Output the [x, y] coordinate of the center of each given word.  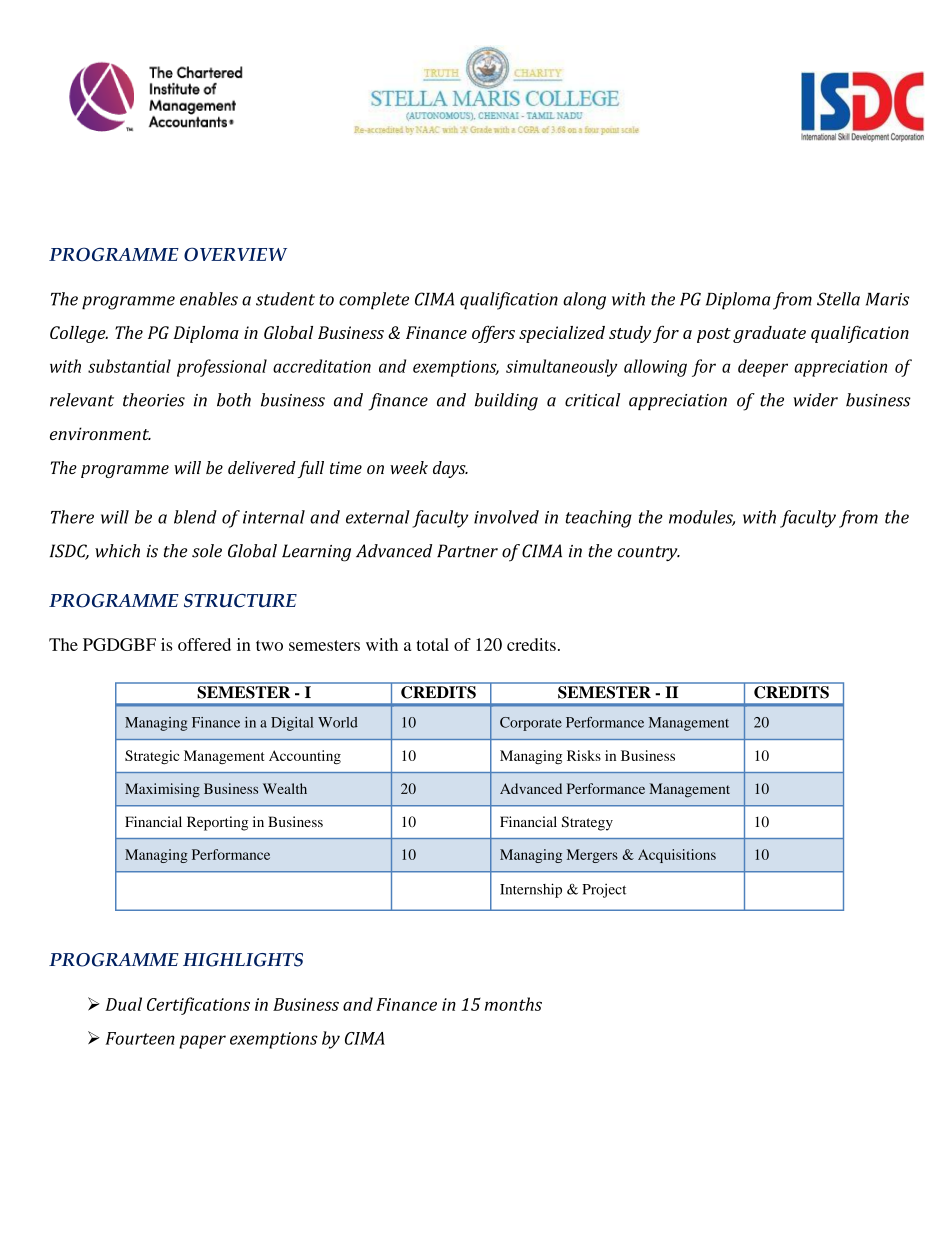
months [513, 1004]
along [584, 301]
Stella [838, 299]
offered [204, 644]
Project [604, 891]
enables [209, 299]
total [433, 644]
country [649, 553]
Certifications [198, 1006]
